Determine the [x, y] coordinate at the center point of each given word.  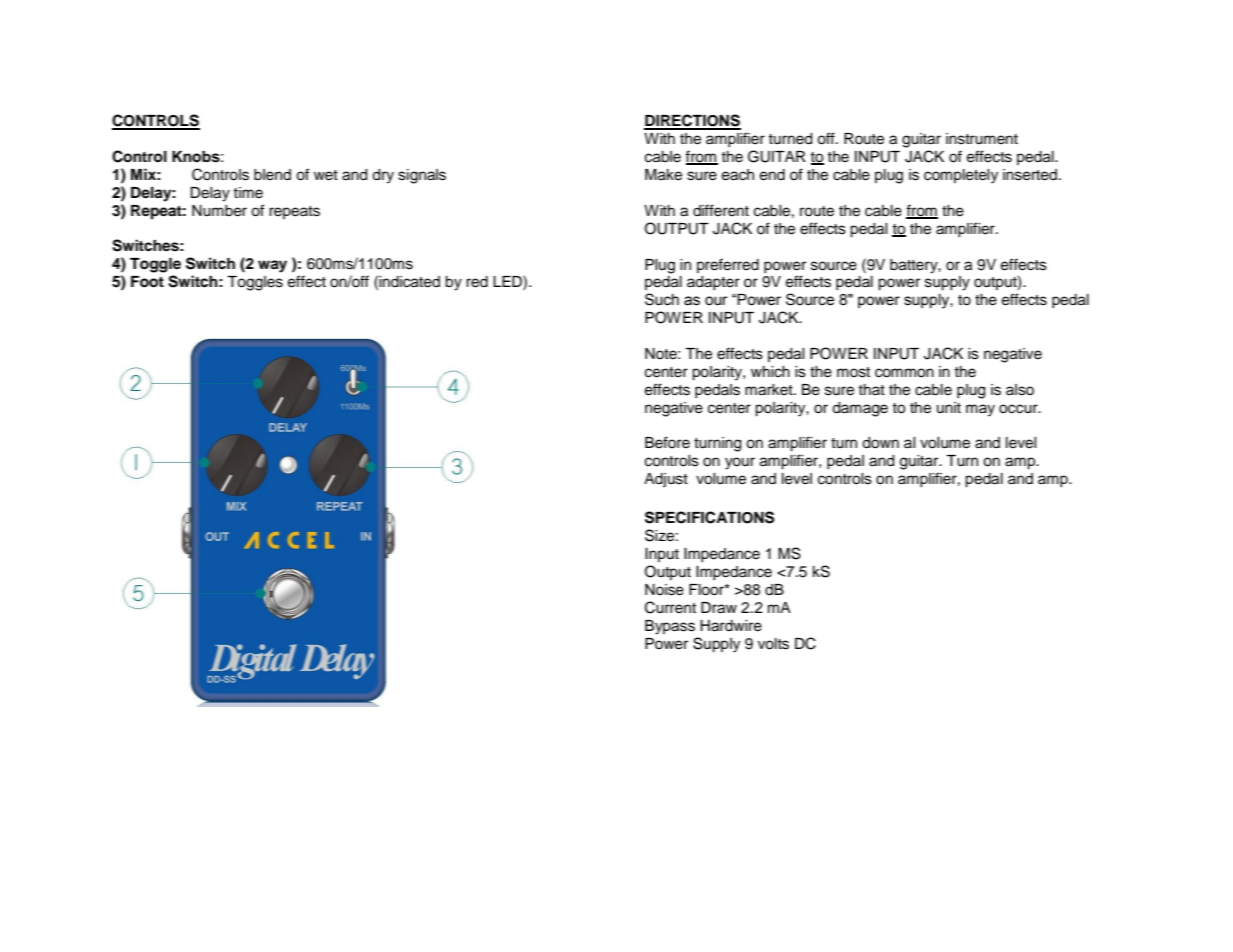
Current [670, 607]
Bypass [670, 627]
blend [272, 175]
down [880, 443]
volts [773, 644]
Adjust [666, 480]
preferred [728, 265]
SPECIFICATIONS [709, 517]
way [272, 266]
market [770, 390]
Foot [147, 282]
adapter [713, 283]
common [904, 373]
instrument [982, 139]
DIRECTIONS [692, 121]
